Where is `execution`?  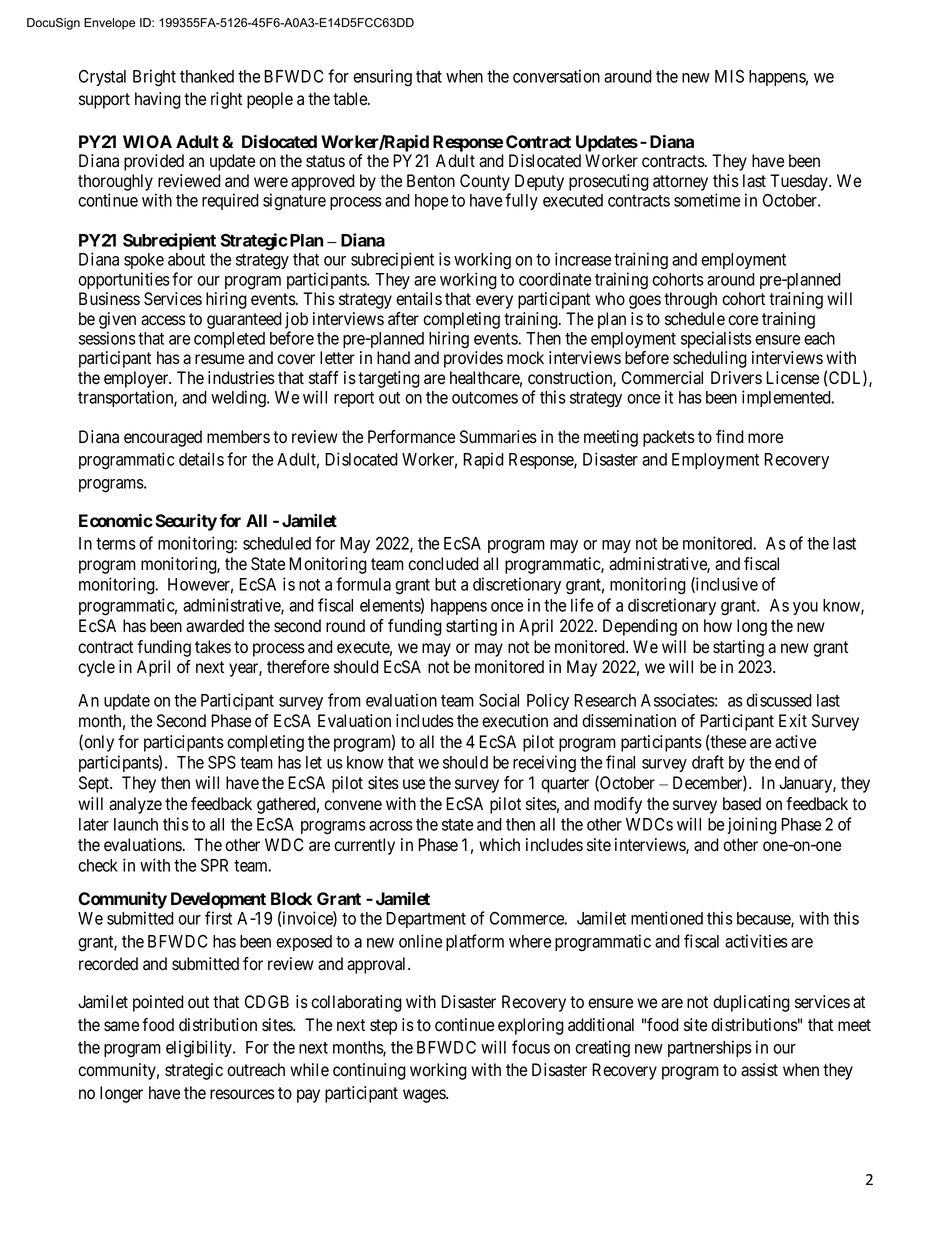
execution is located at coordinates (515, 721).
